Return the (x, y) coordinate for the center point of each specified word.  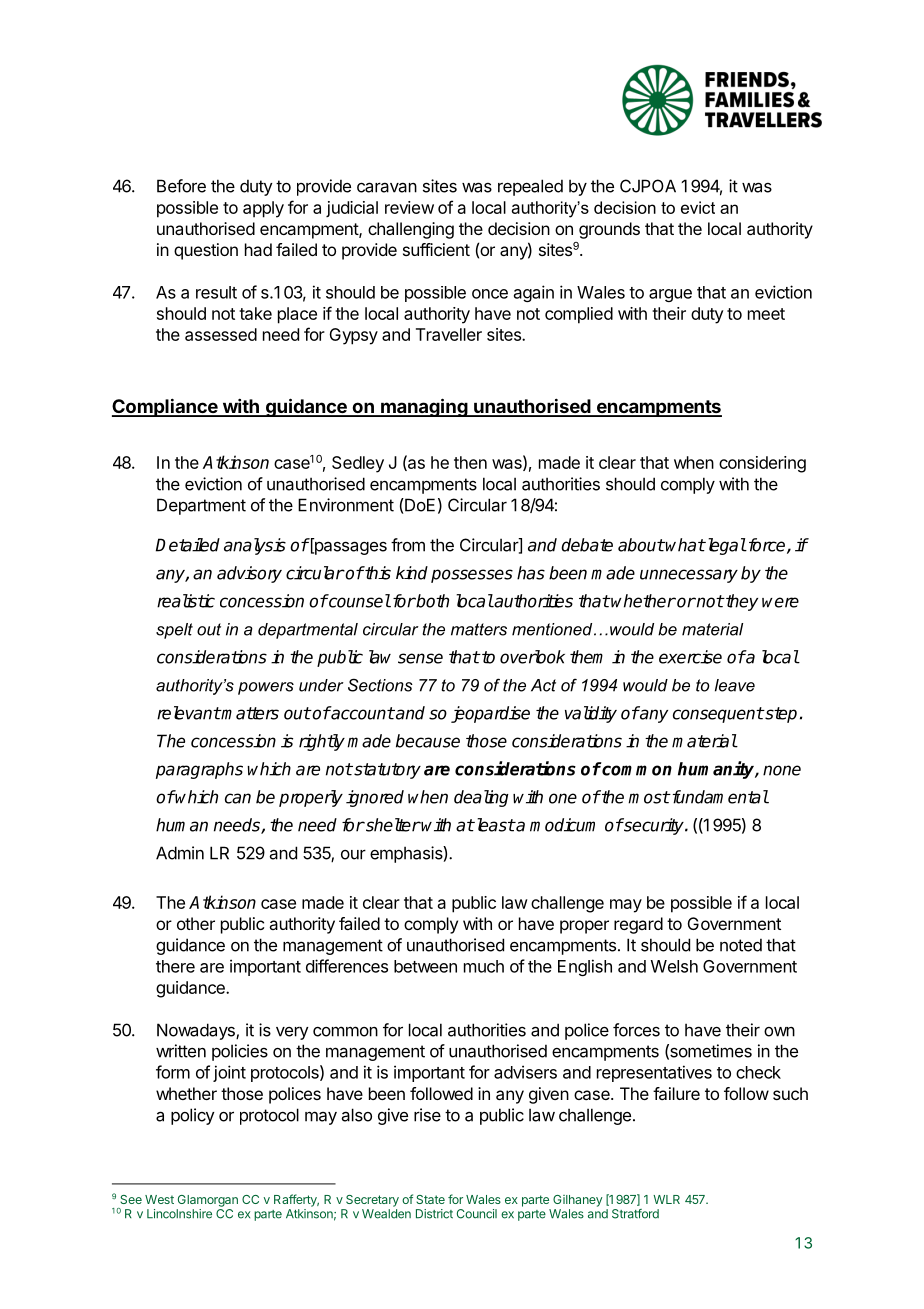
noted (741, 945)
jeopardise (490, 714)
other (196, 923)
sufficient (436, 249)
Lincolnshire (179, 1214)
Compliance (166, 407)
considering (762, 464)
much (484, 966)
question (206, 251)
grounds (609, 230)
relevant (189, 713)
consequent (718, 715)
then (470, 462)
